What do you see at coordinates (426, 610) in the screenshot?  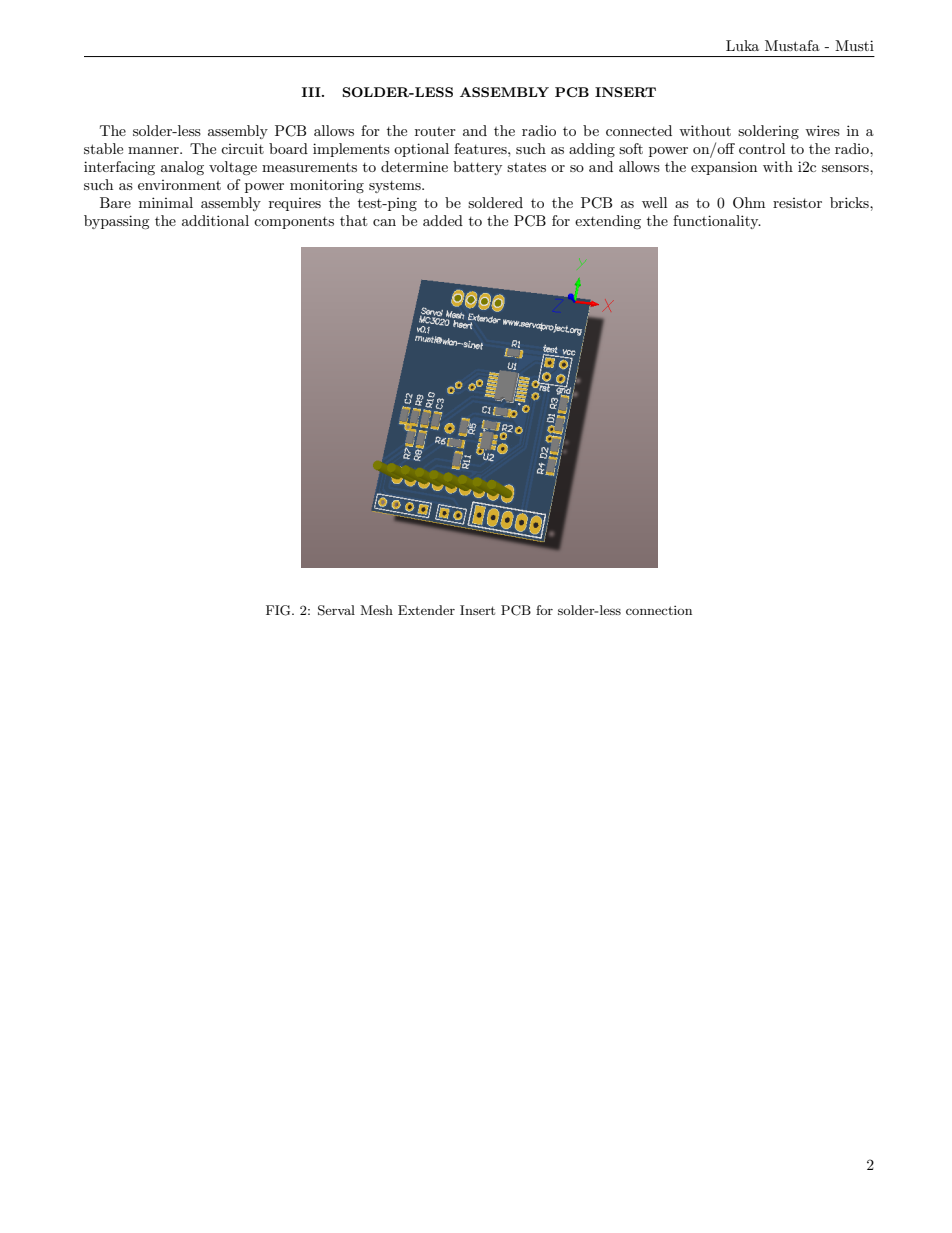 I see `Extender` at bounding box center [426, 610].
